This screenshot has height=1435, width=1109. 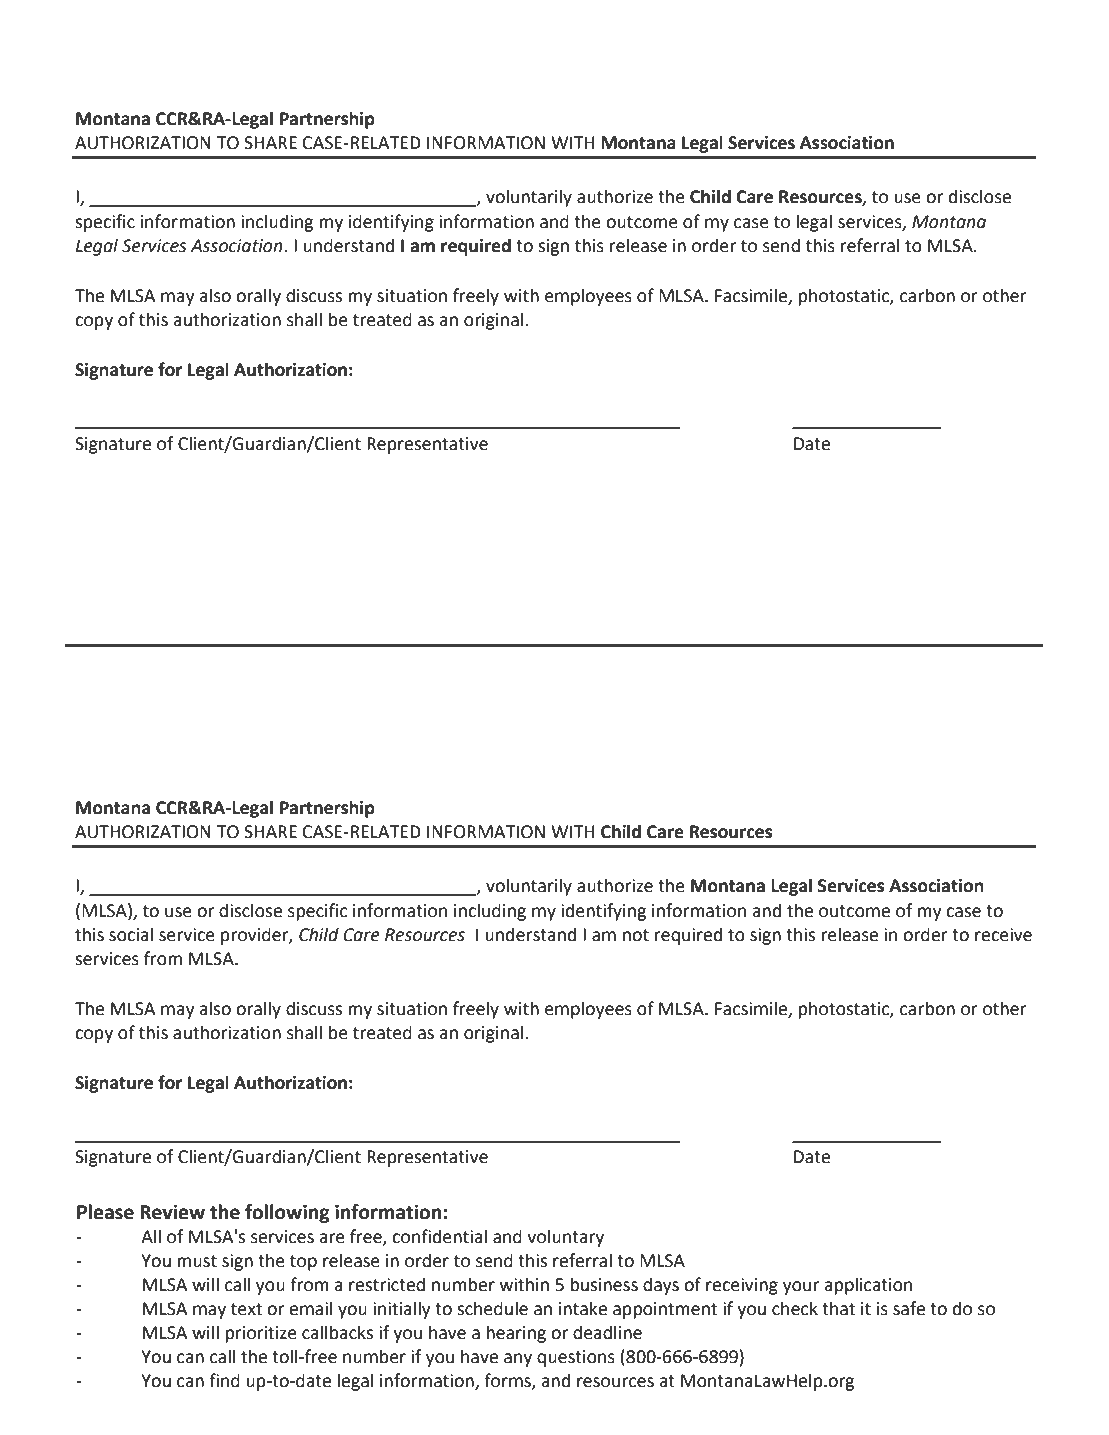 I want to click on Review, so click(x=172, y=1212).
